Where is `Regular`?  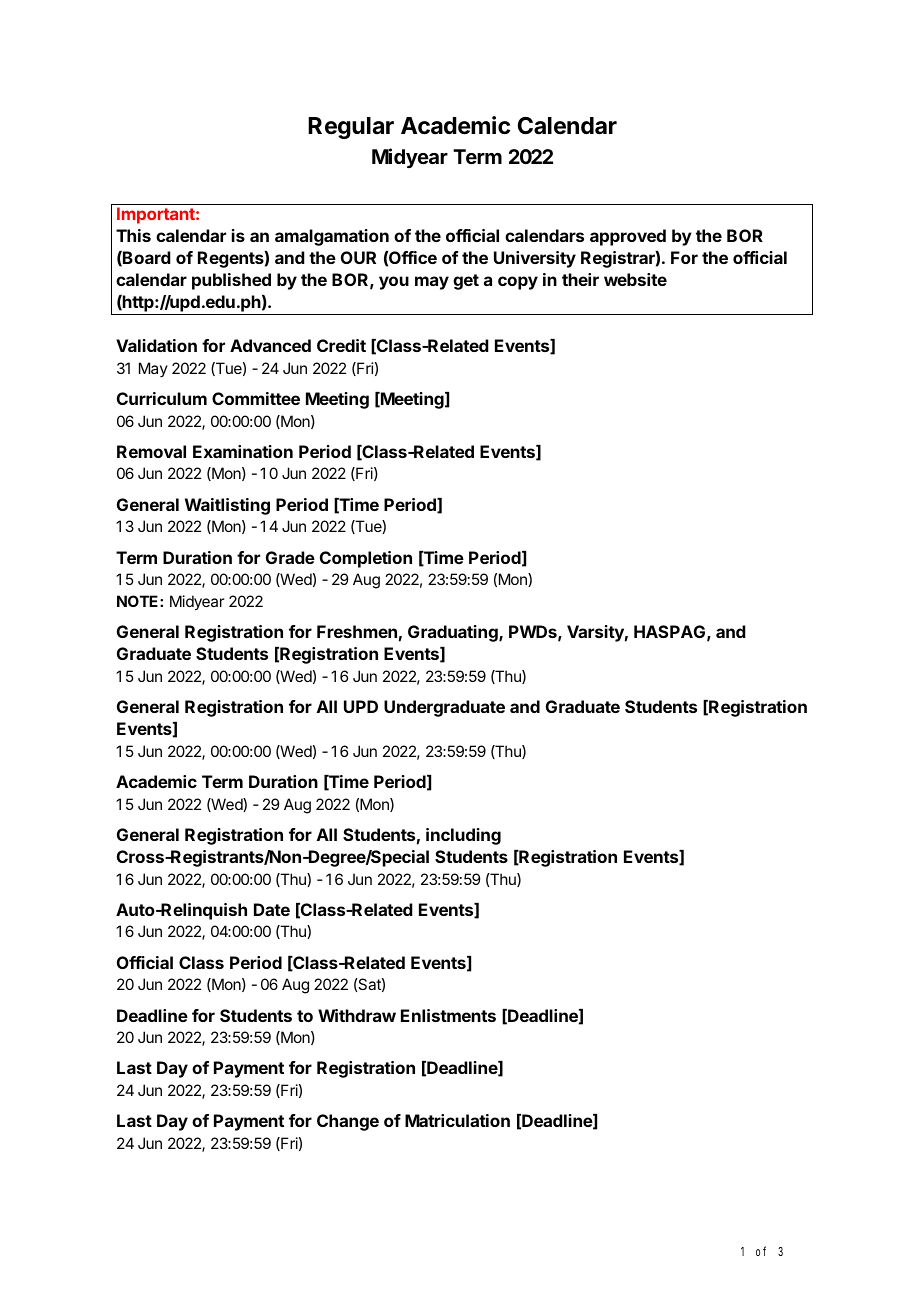 Regular is located at coordinates (351, 128).
